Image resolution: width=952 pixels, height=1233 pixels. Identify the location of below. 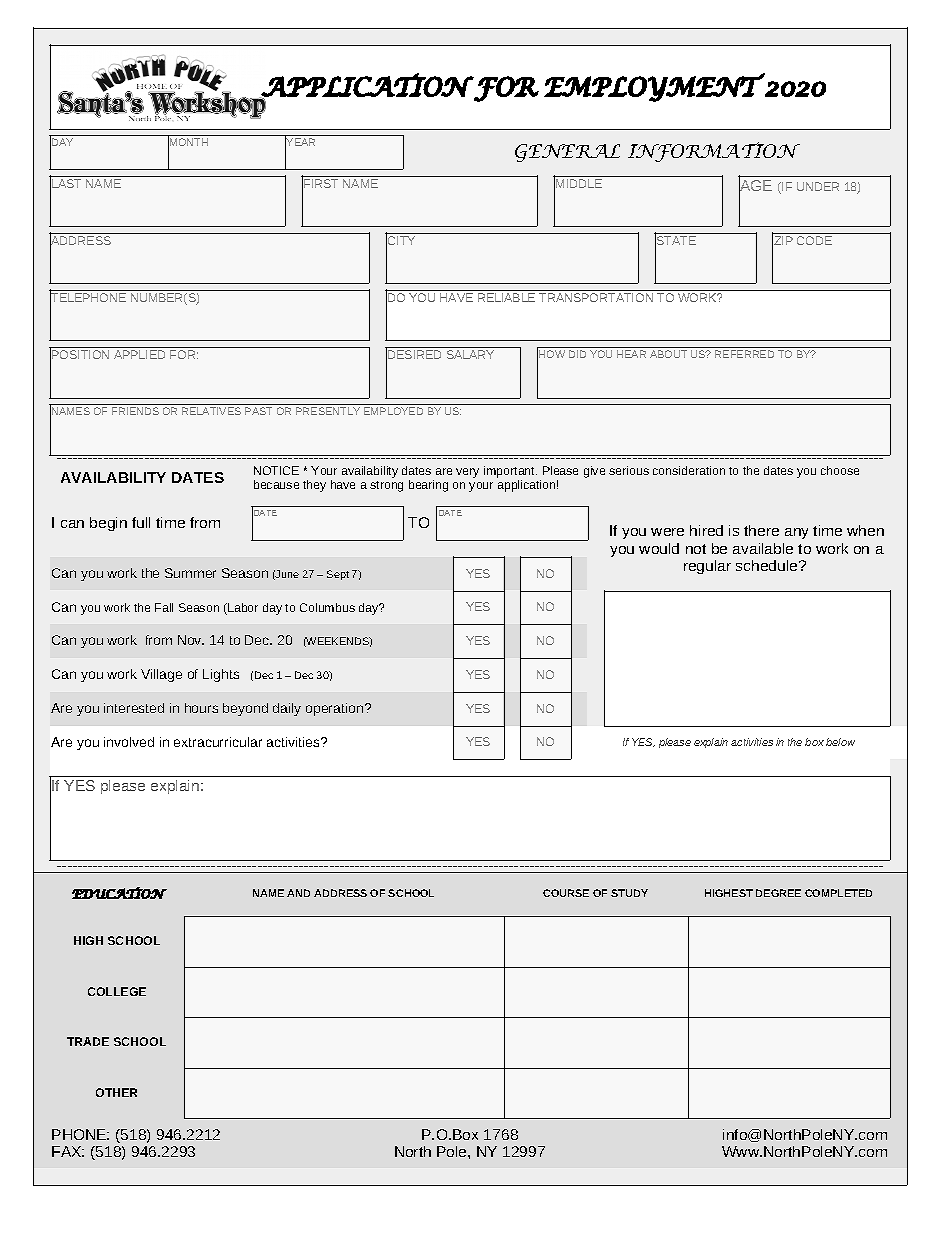
(840, 742).
